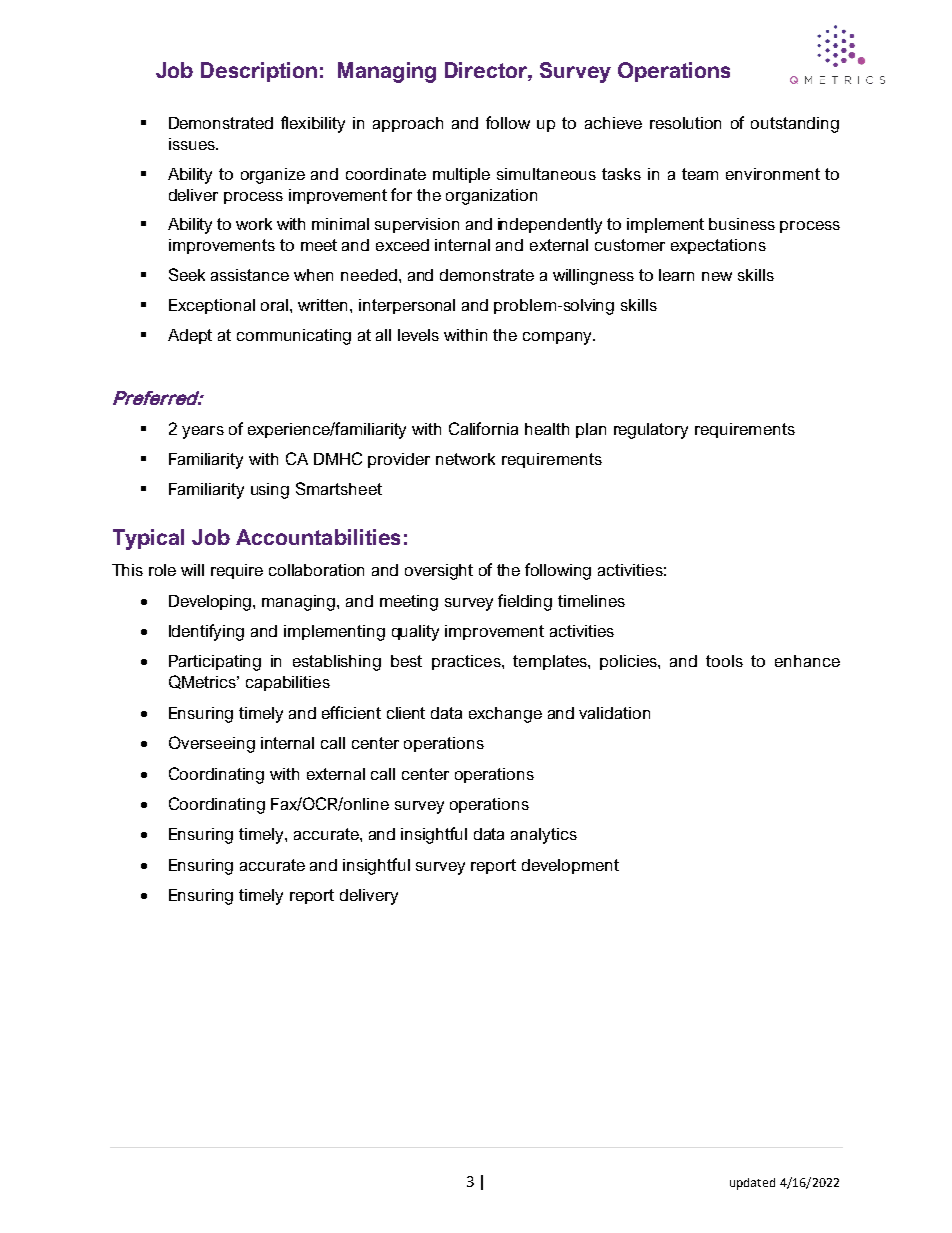 The width and height of the image is (952, 1233). Describe the element at coordinates (408, 124) in the image. I see `approach` at that location.
